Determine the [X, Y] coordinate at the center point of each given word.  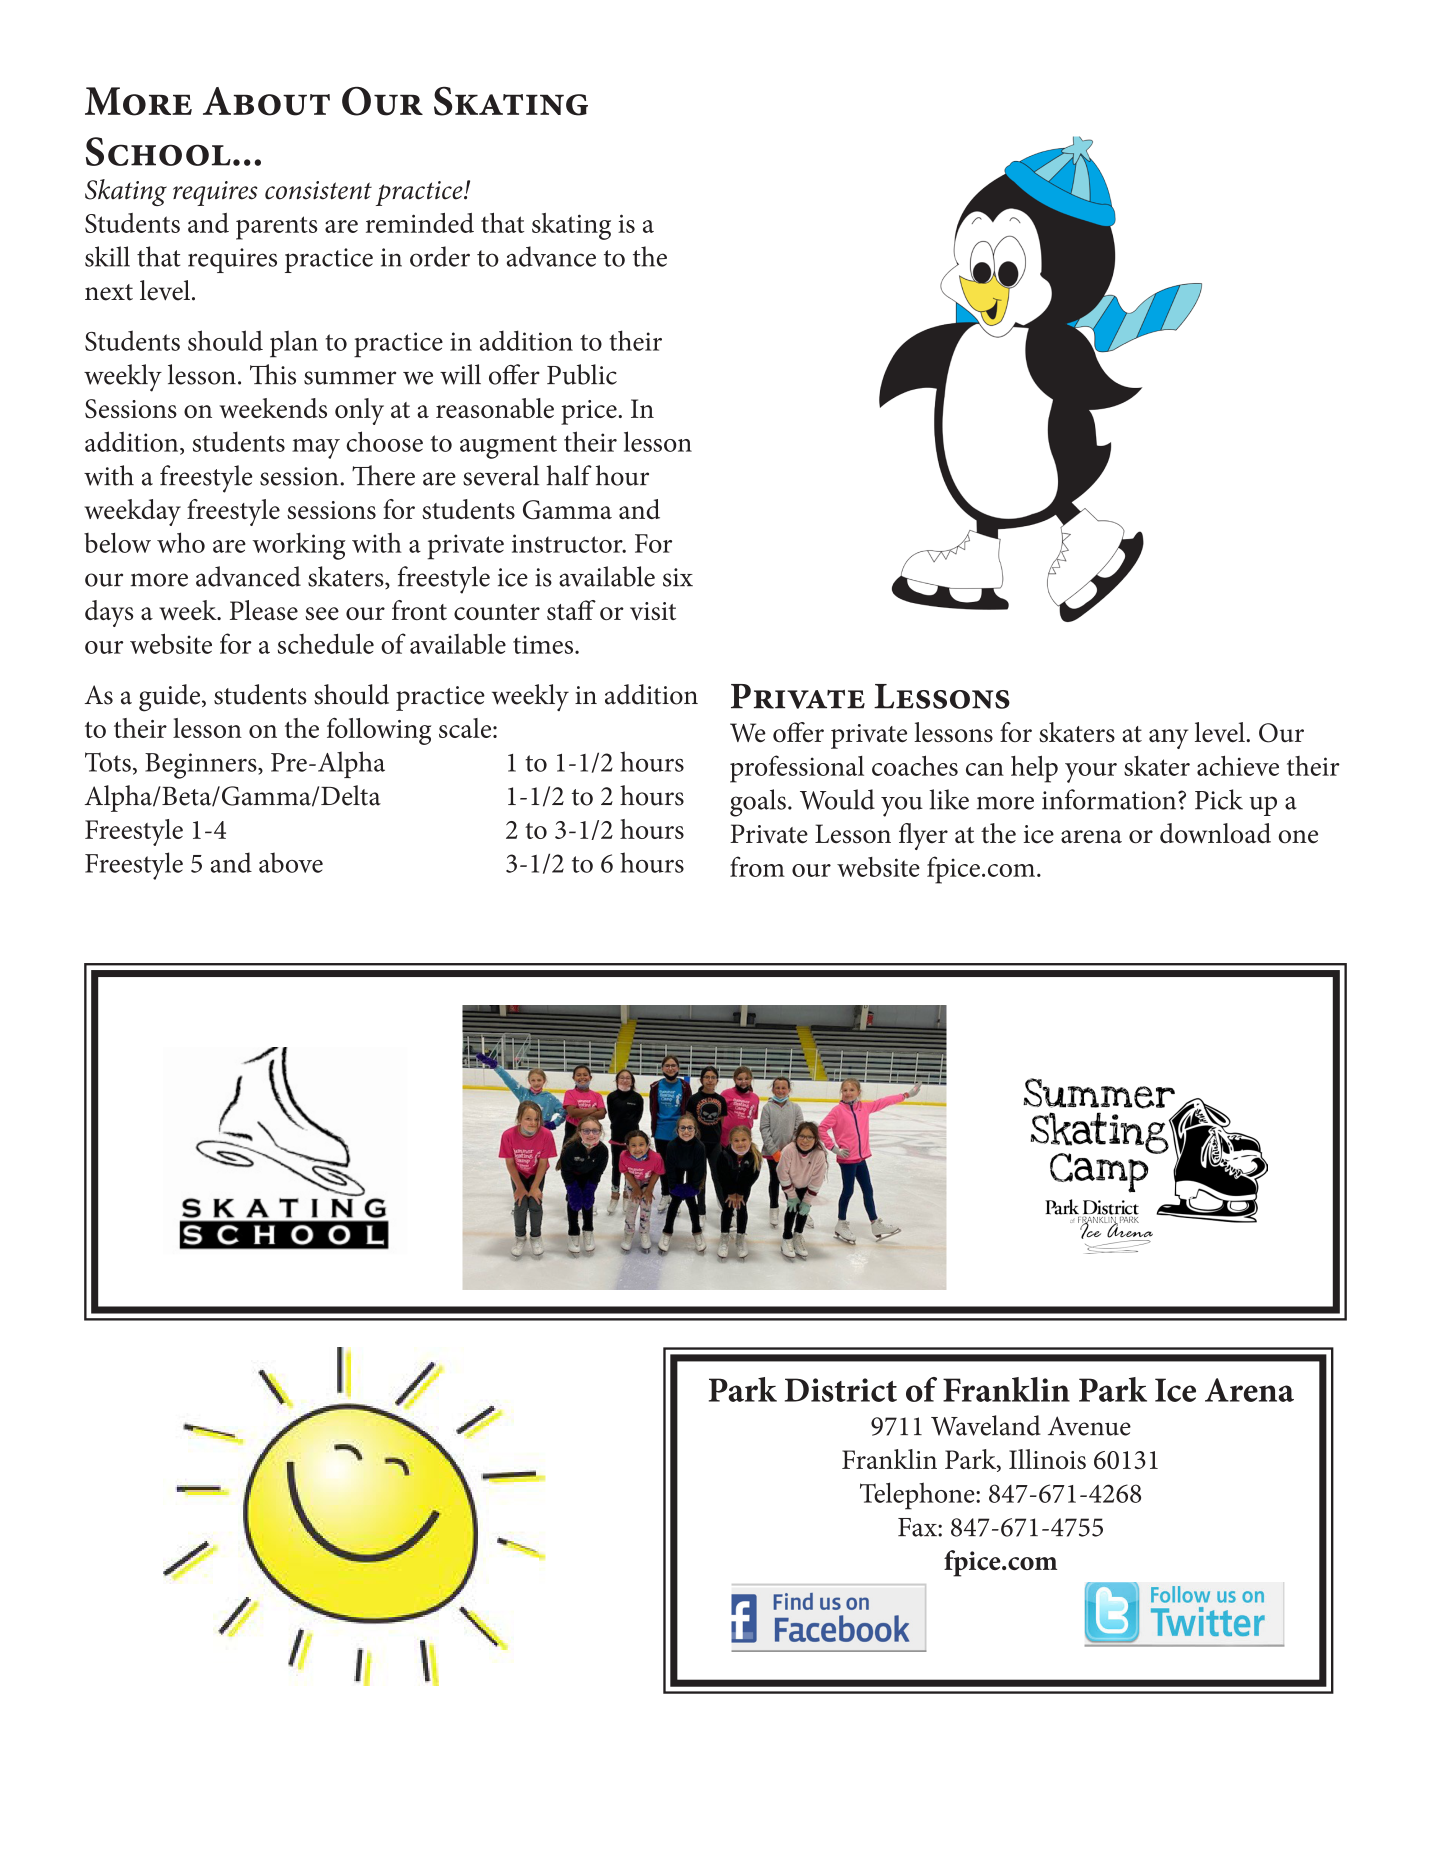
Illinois [1047, 1459]
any [1168, 739]
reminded [420, 223]
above [291, 862]
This [273, 374]
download [1215, 833]
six [678, 577]
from [757, 866]
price [590, 412]
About [266, 101]
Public [582, 374]
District [841, 1390]
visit [653, 611]
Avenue [1089, 1426]
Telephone [918, 1496]
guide [171, 698]
